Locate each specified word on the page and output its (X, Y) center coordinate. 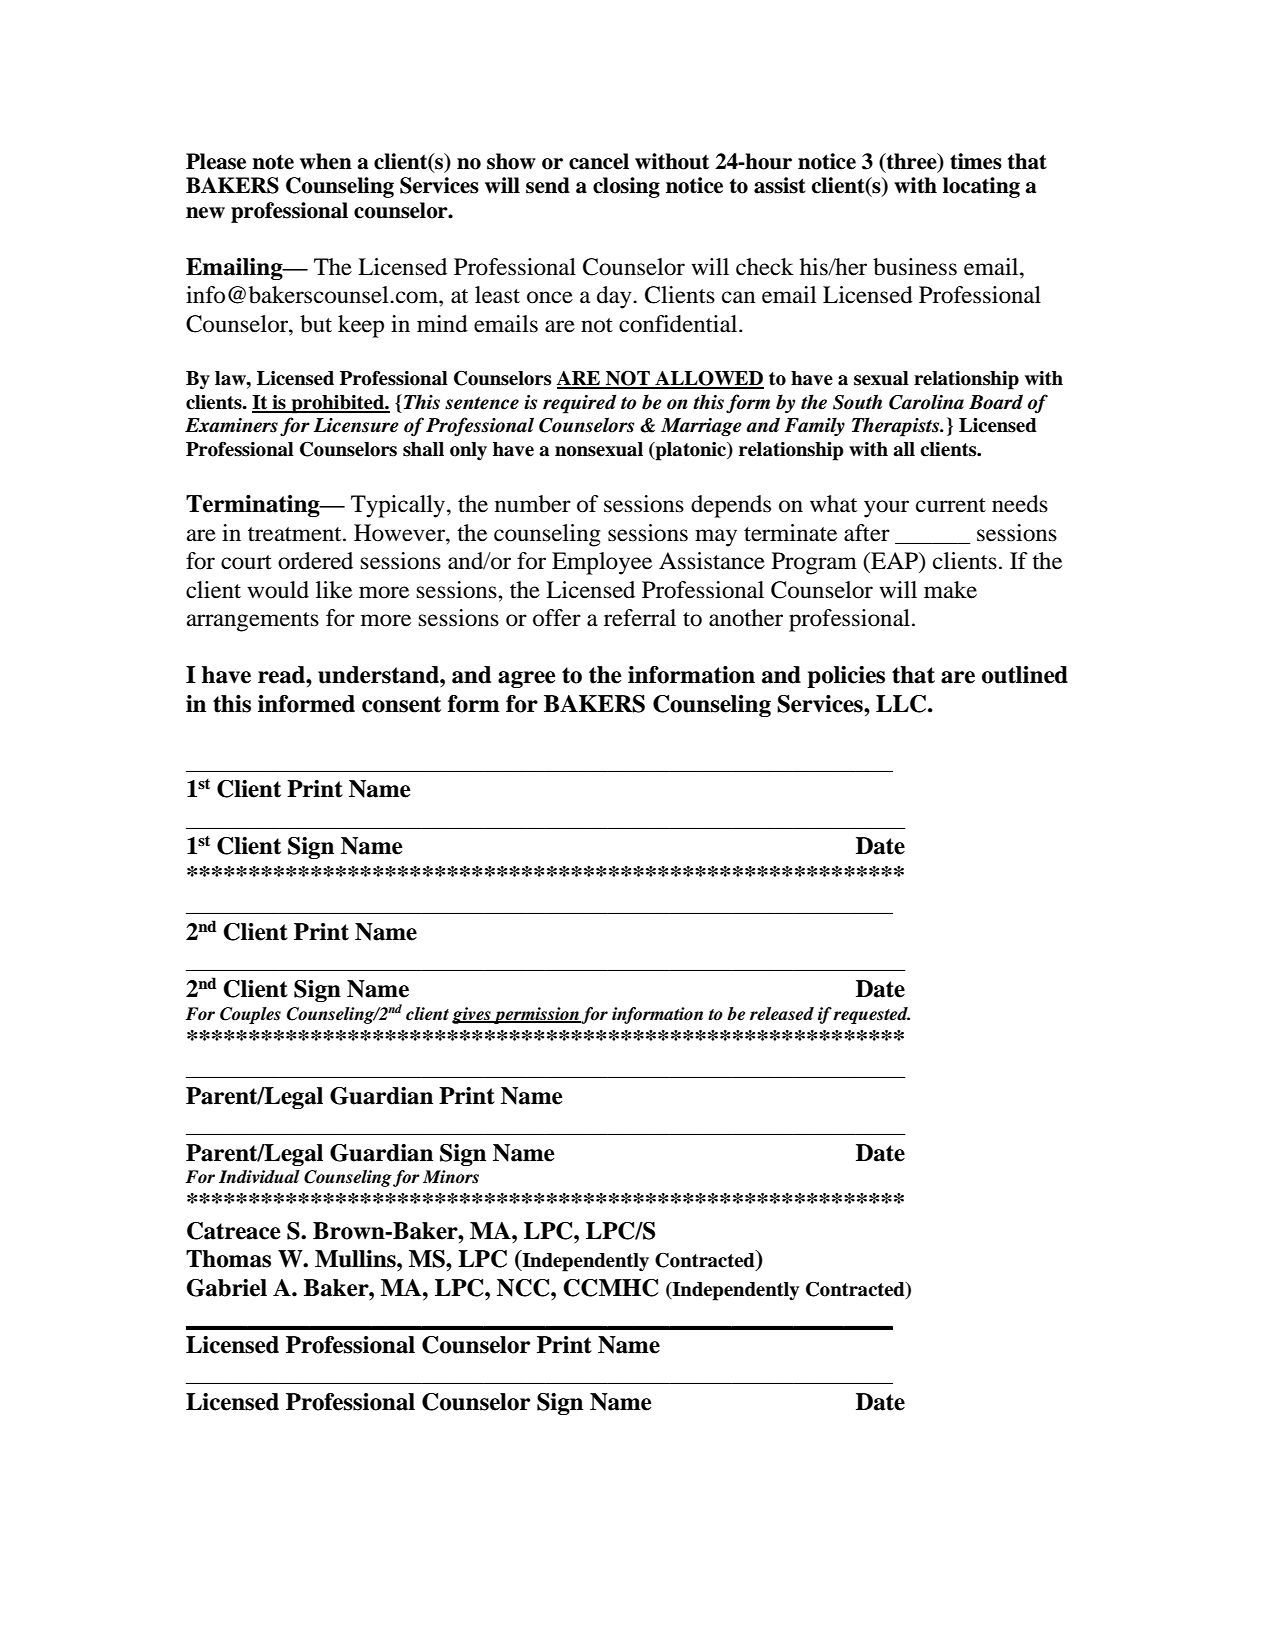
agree (526, 679)
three (911, 161)
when (326, 161)
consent (401, 704)
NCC (524, 1288)
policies (846, 677)
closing (626, 187)
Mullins (356, 1259)
